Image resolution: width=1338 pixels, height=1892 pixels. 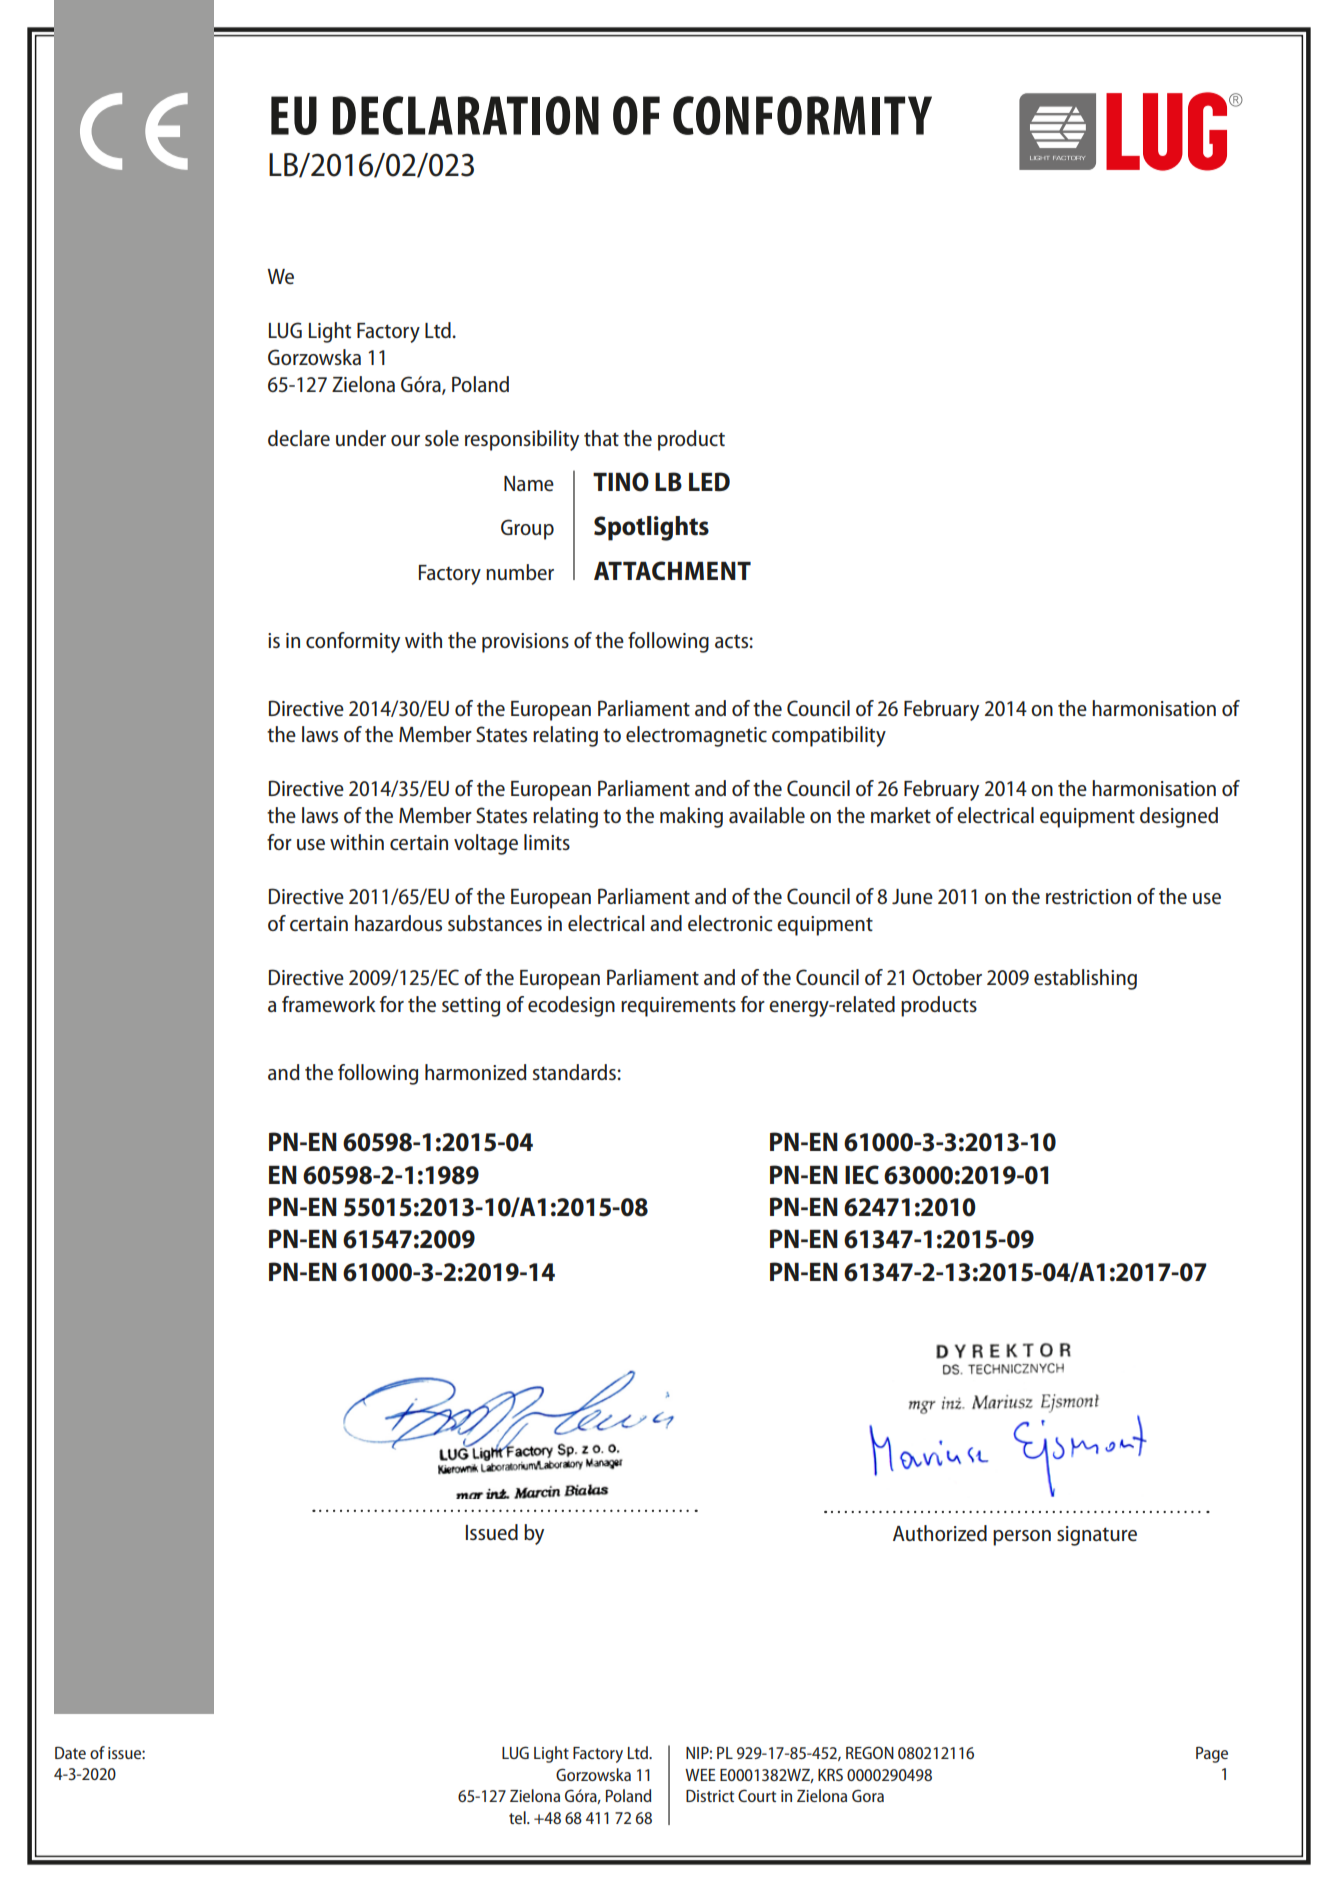 What do you see at coordinates (329, 1004) in the image?
I see `framework` at bounding box center [329, 1004].
